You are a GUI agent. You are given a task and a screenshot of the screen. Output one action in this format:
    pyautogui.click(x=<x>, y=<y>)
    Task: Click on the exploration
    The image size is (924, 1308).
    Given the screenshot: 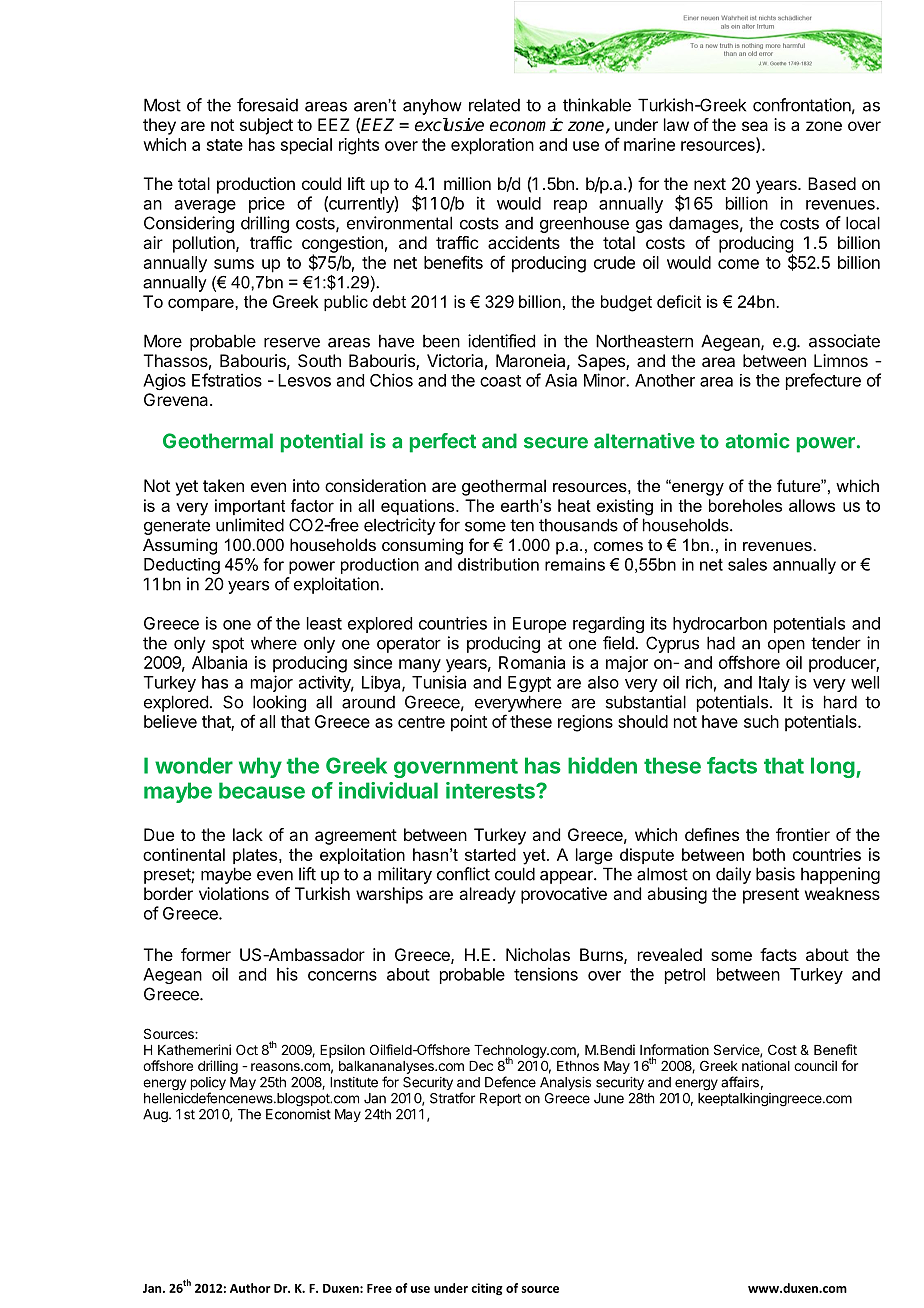 What is the action you would take?
    pyautogui.click(x=492, y=146)
